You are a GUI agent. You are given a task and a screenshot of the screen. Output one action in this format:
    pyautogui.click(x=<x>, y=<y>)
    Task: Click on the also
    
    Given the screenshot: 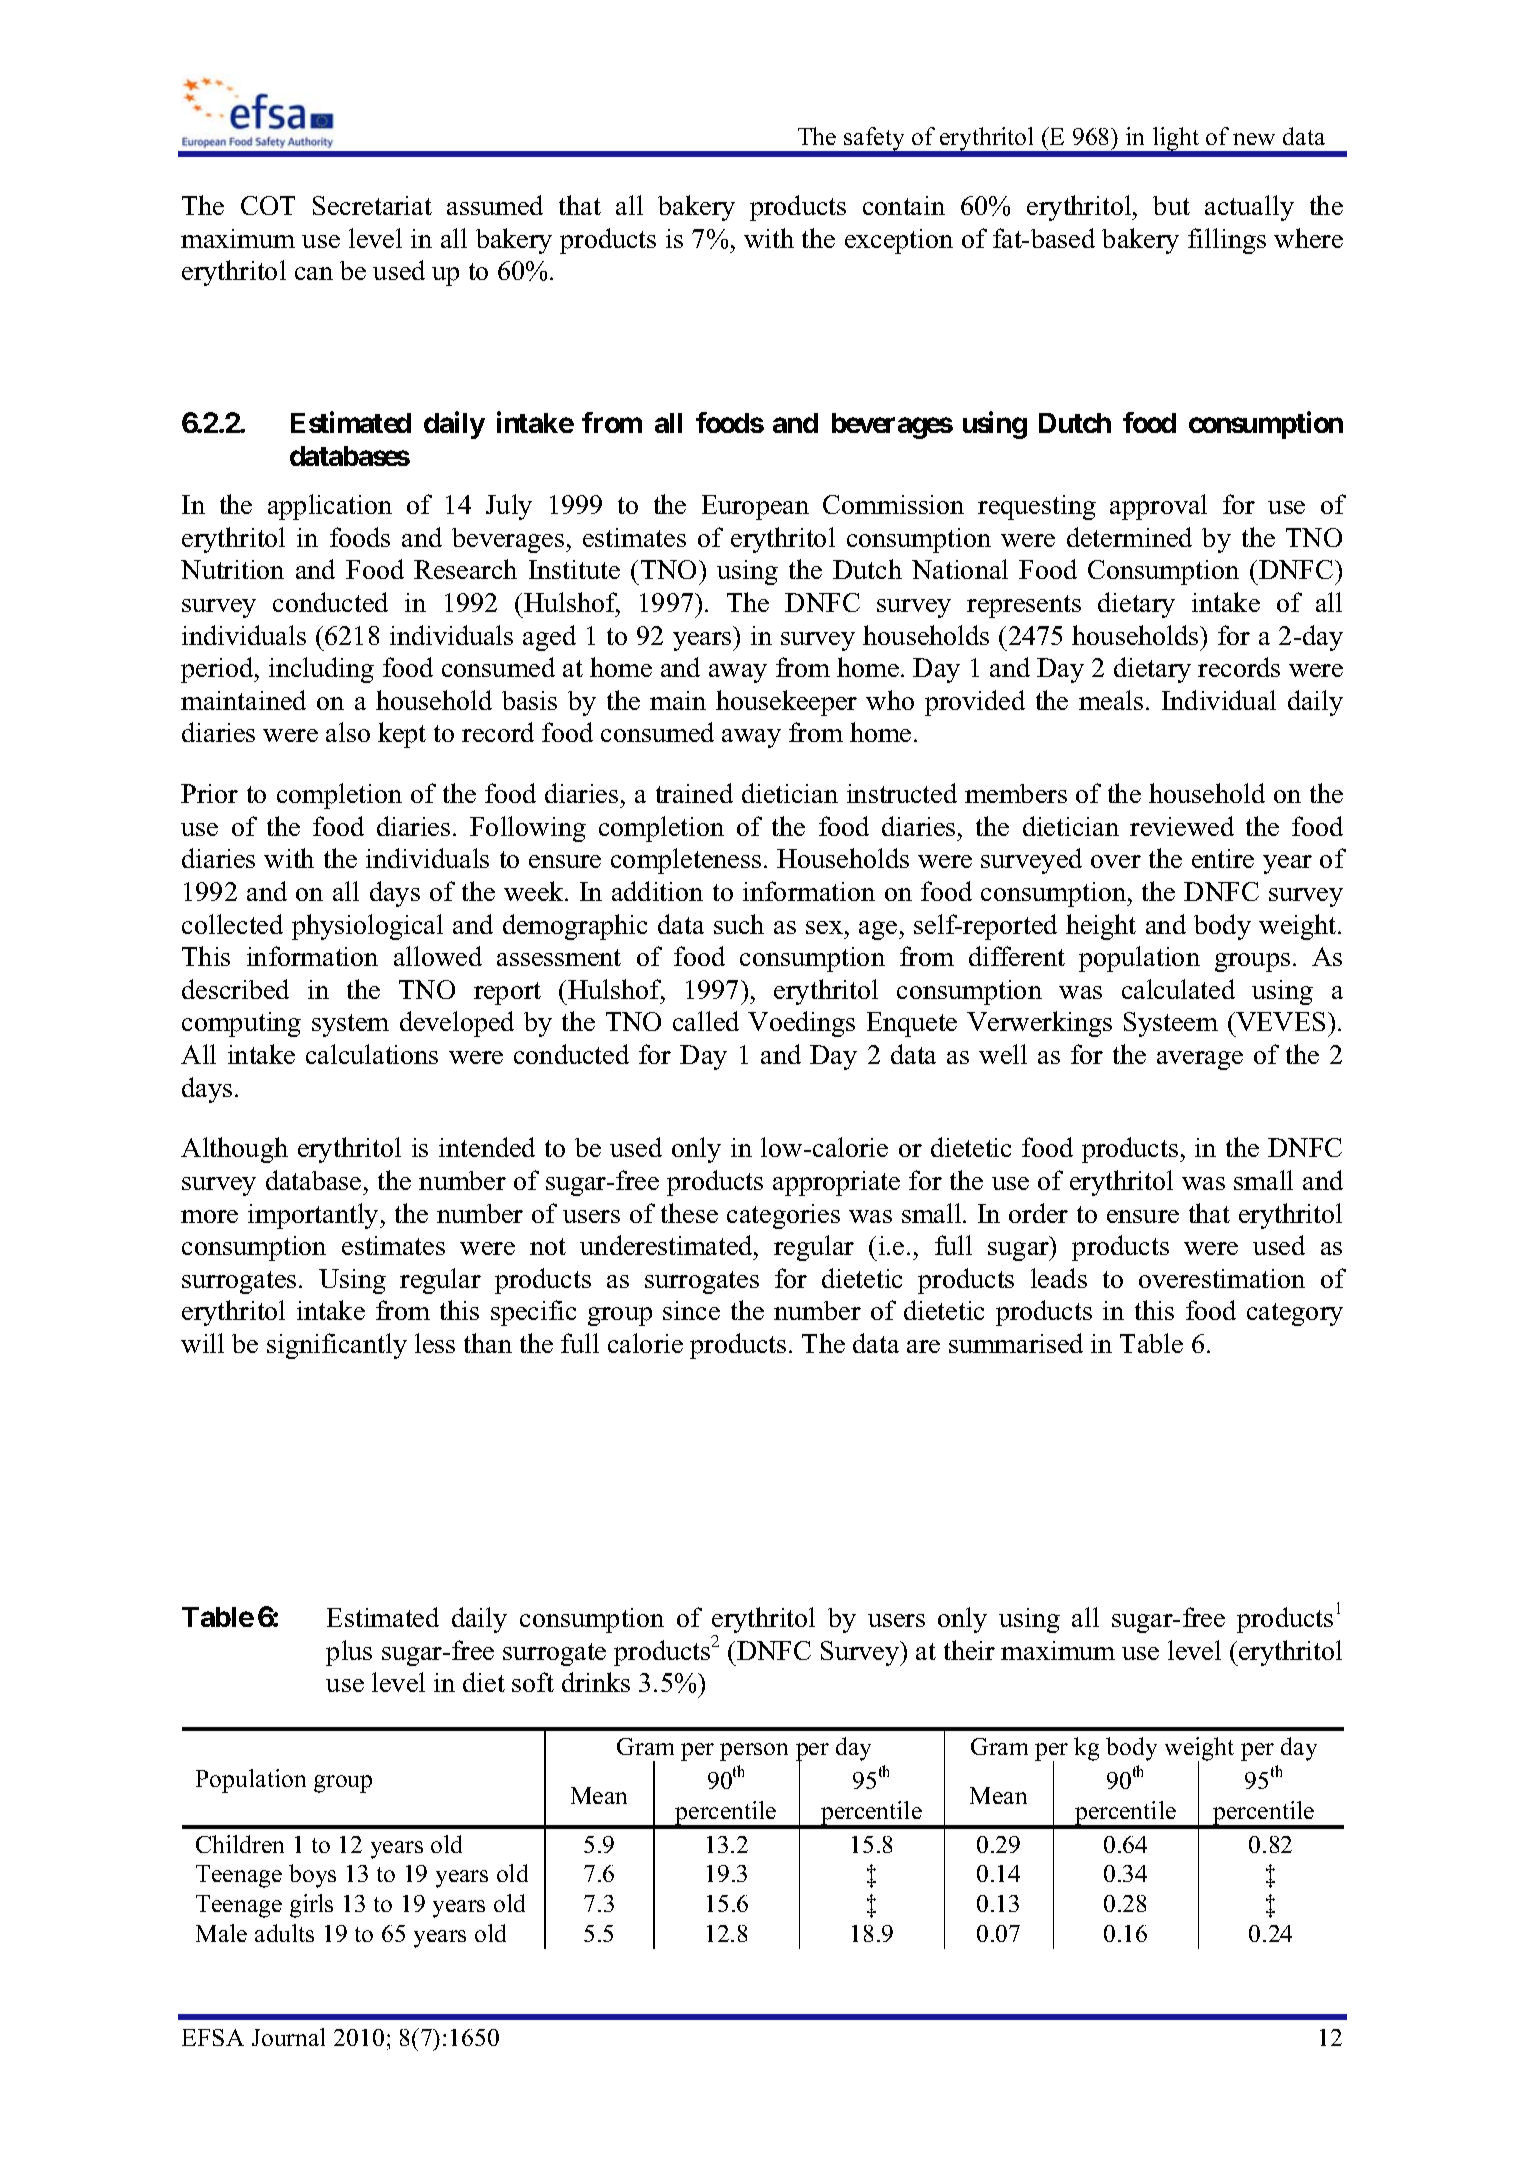 What is the action you would take?
    pyautogui.click(x=348, y=732)
